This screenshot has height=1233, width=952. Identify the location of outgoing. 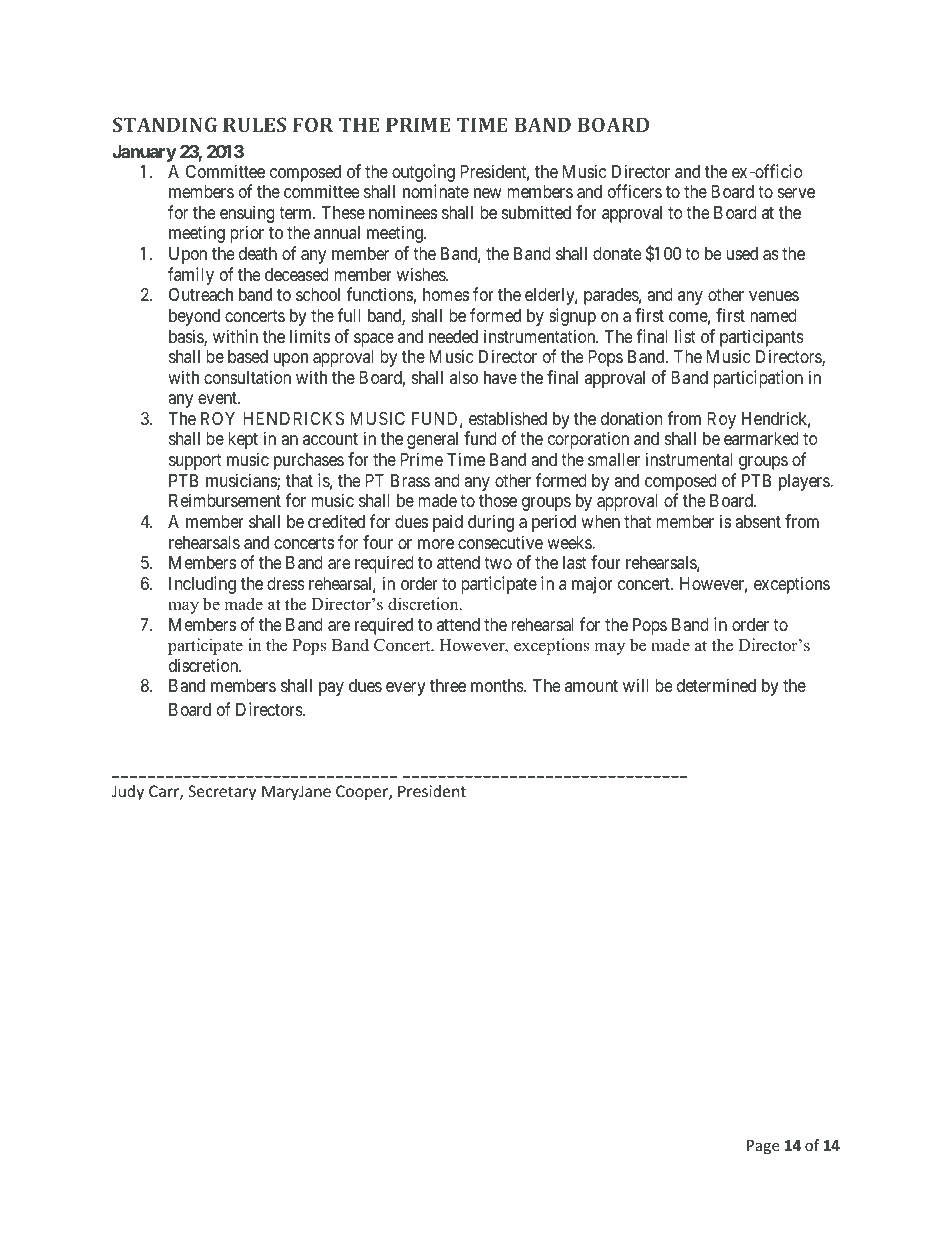
(423, 174).
